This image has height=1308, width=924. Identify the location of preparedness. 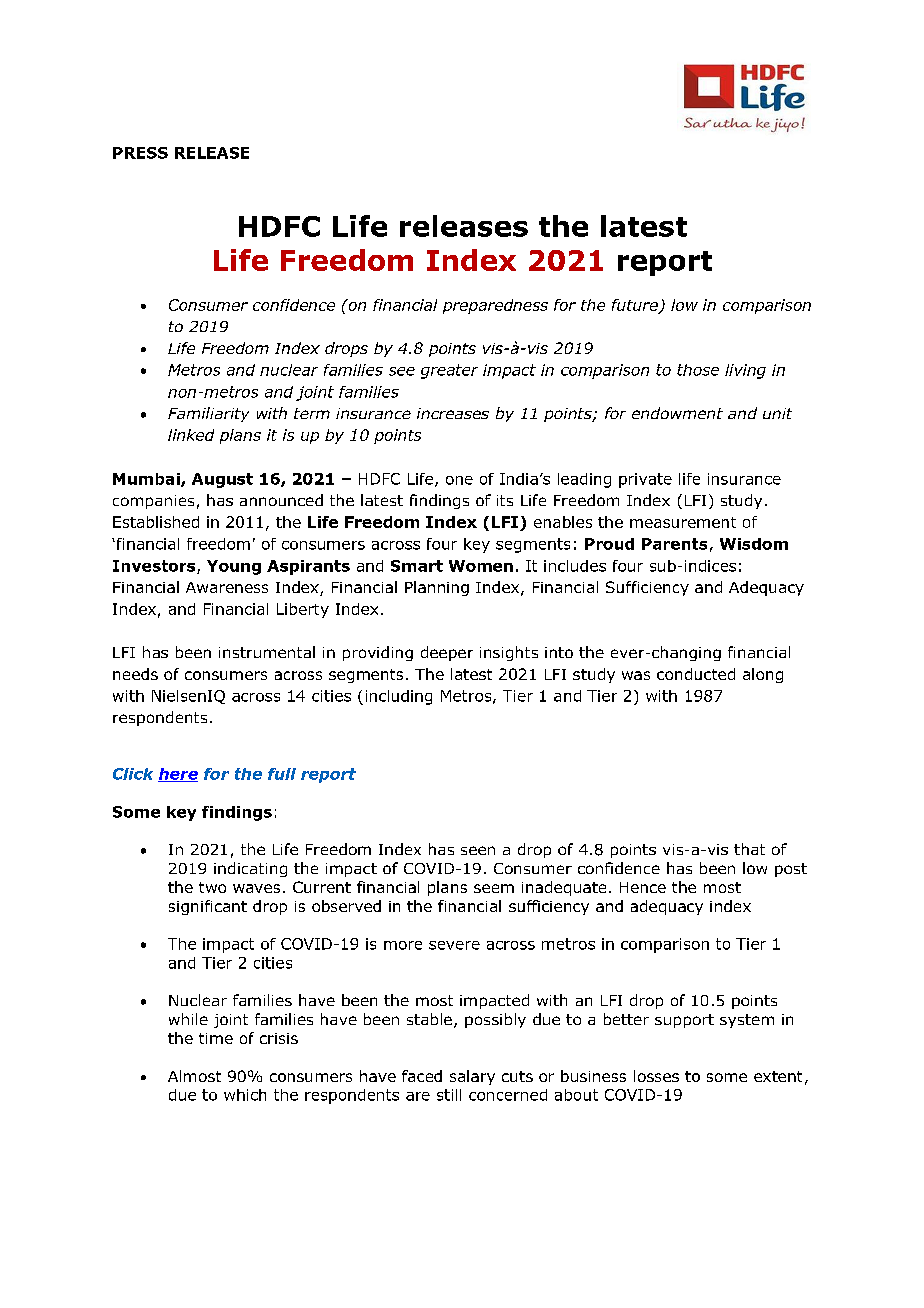
(495, 306).
